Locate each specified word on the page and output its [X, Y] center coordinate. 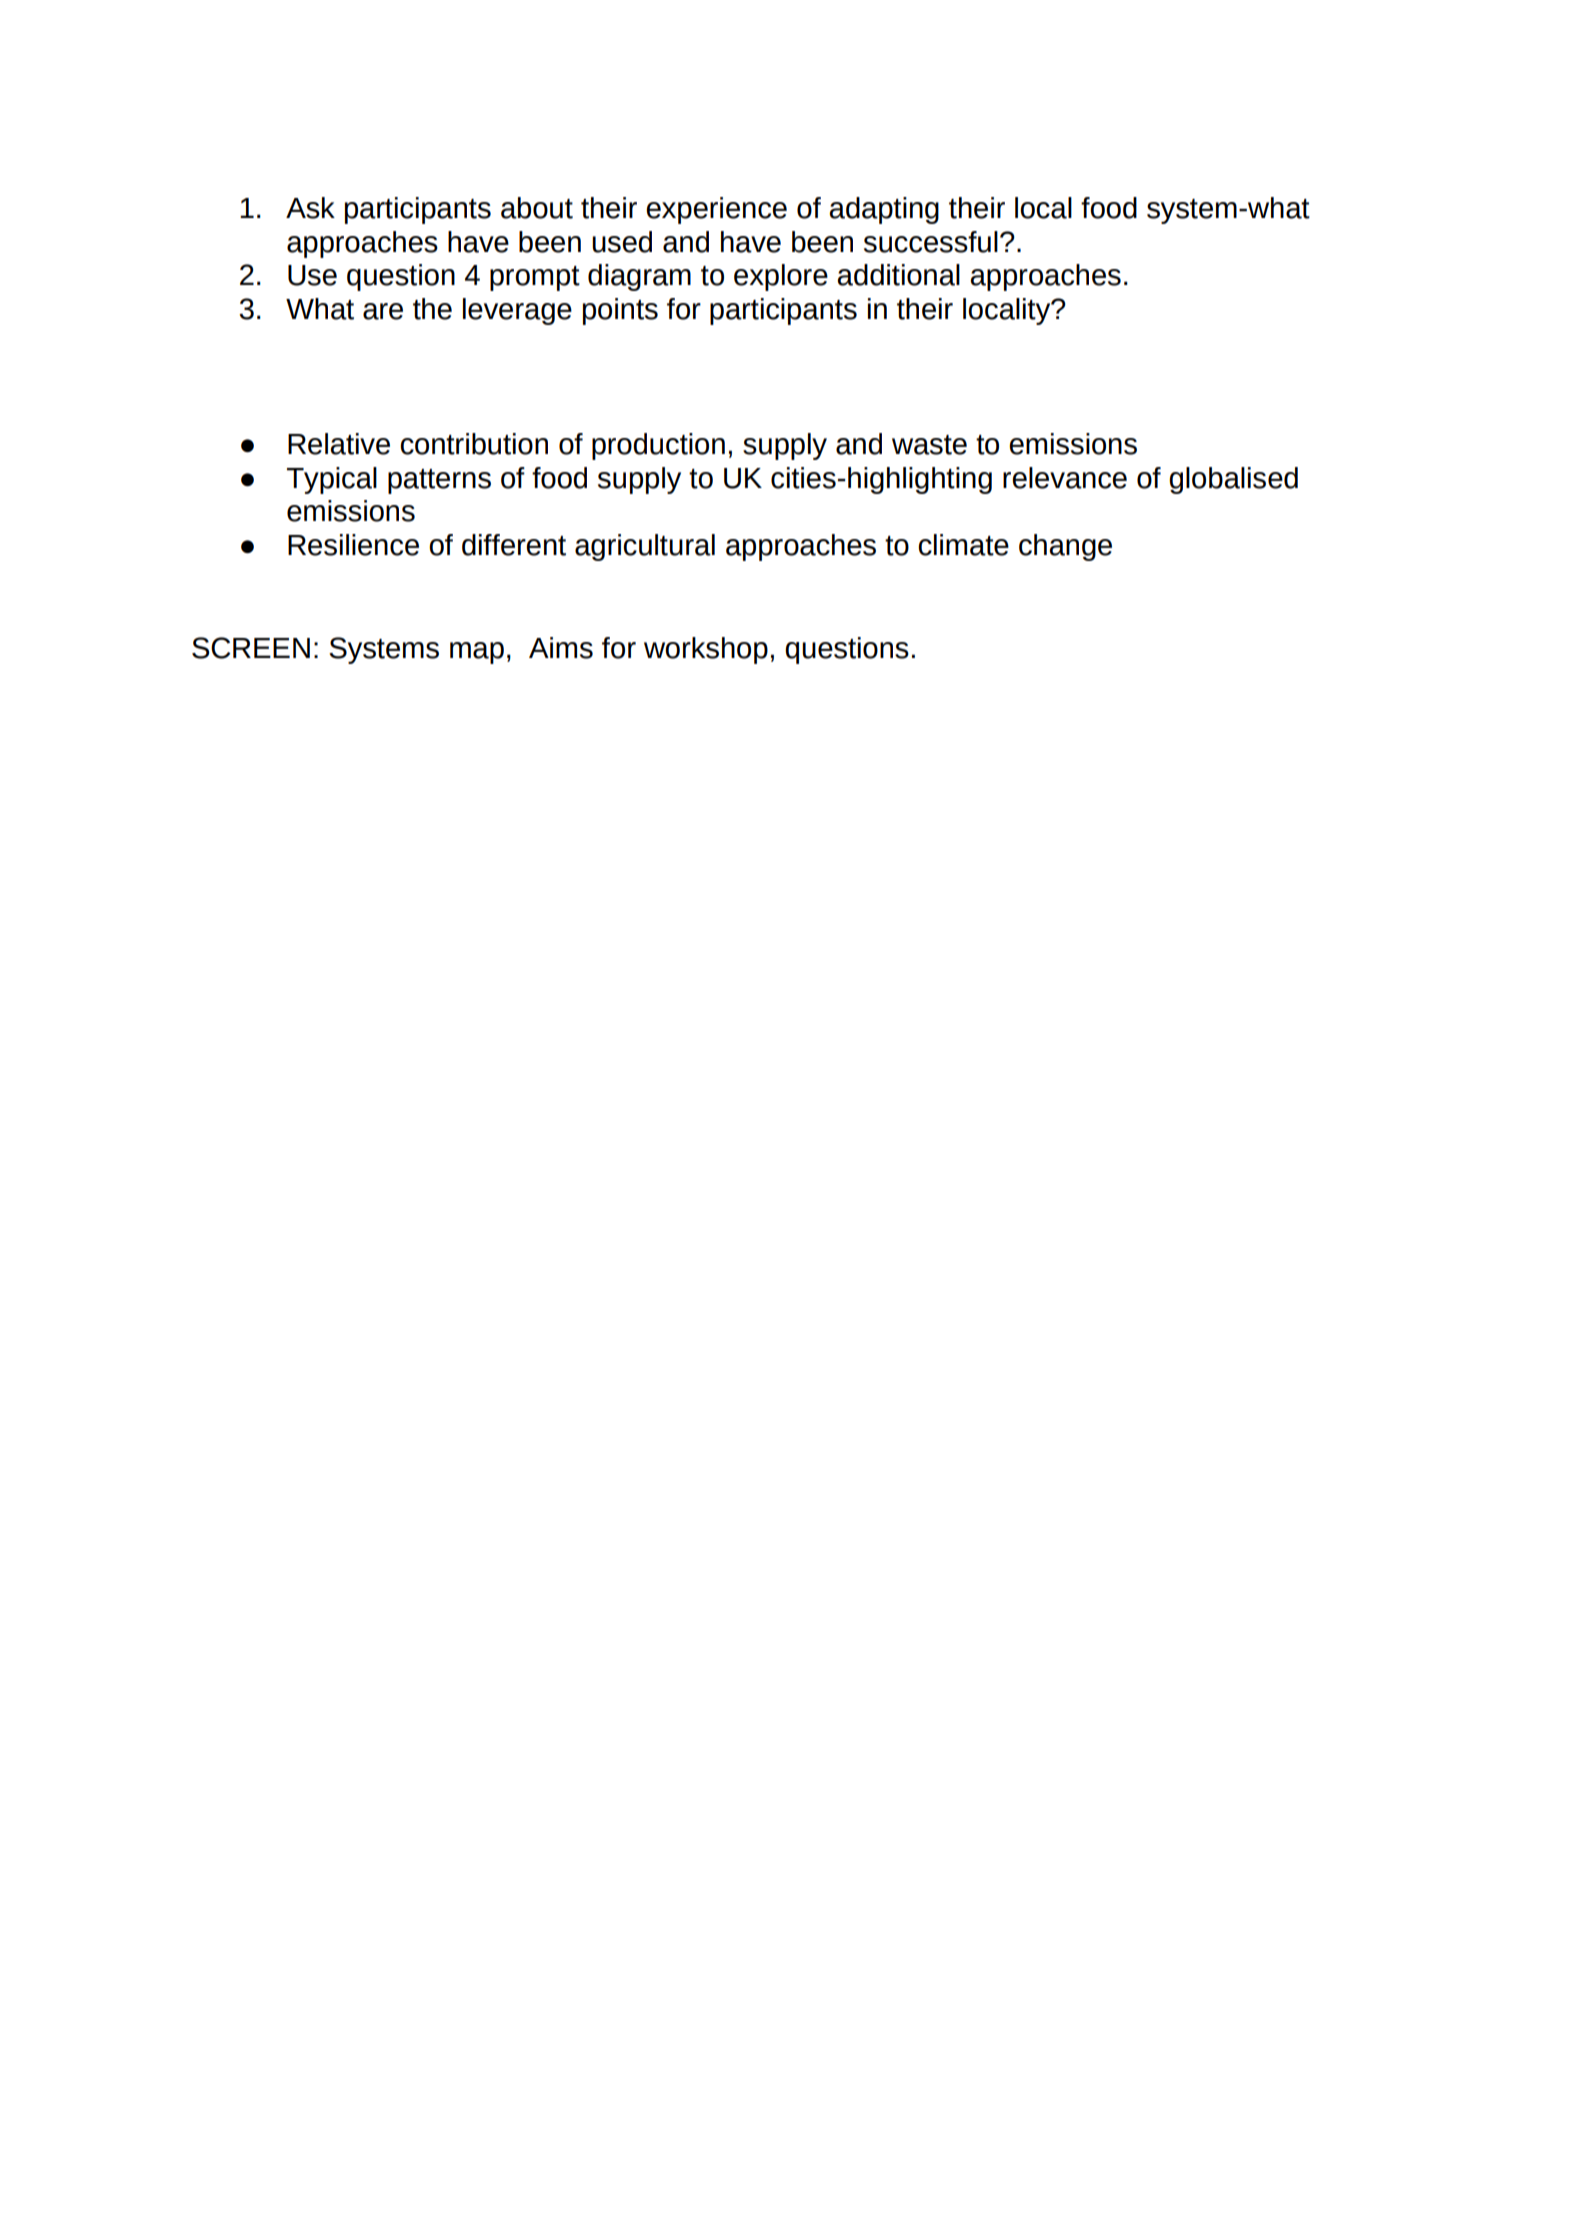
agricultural [645, 547]
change [1065, 547]
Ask [310, 208]
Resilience [353, 545]
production [658, 446]
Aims [561, 648]
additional [898, 275]
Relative [339, 444]
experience [716, 210]
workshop [706, 650]
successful [931, 242]
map [477, 653]
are [383, 311]
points [620, 311]
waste [929, 445]
